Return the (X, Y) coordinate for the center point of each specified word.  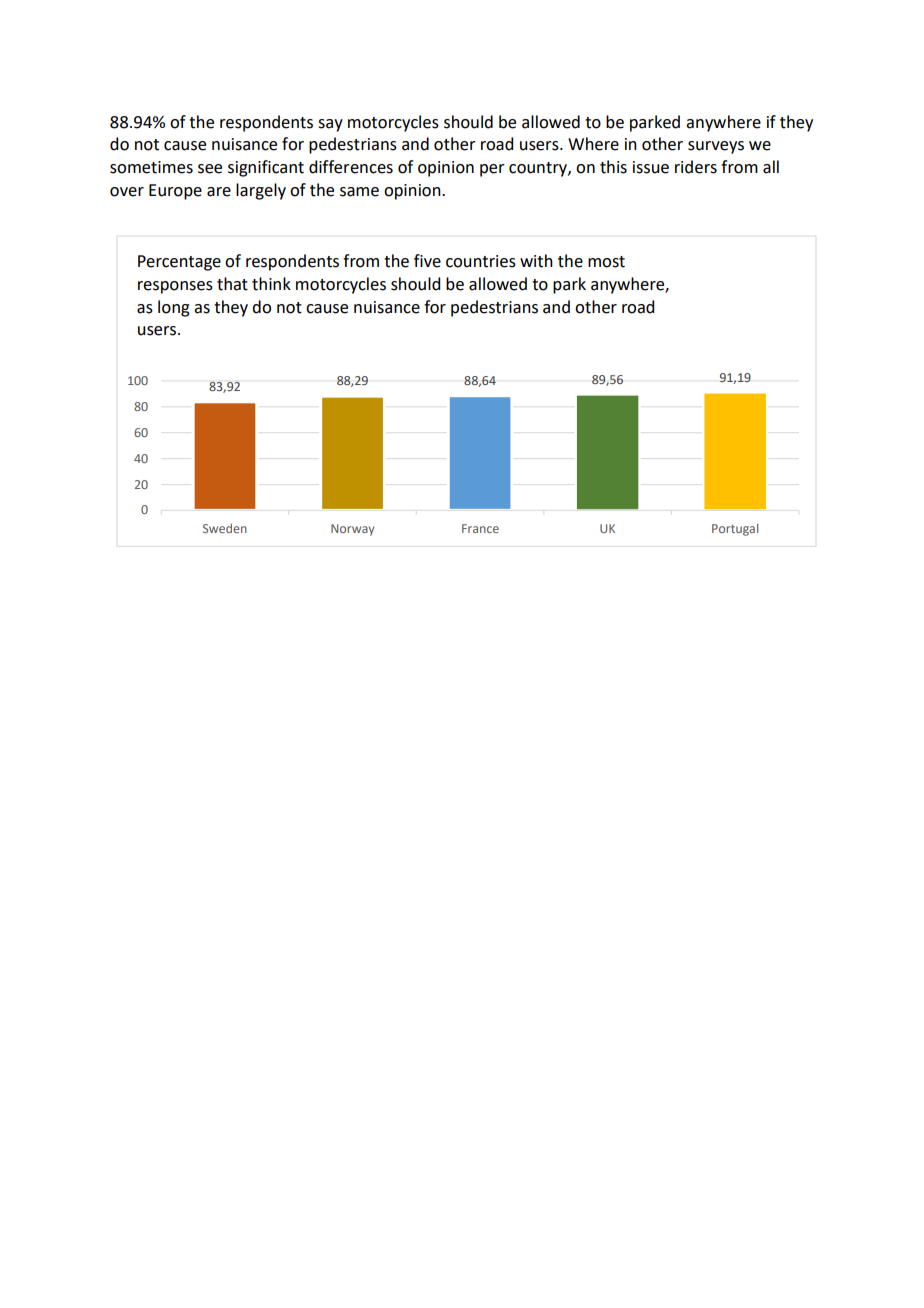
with (536, 261)
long (174, 308)
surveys (716, 147)
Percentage (179, 263)
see (210, 169)
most (606, 262)
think (271, 284)
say (330, 125)
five (427, 261)
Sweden (225, 528)
